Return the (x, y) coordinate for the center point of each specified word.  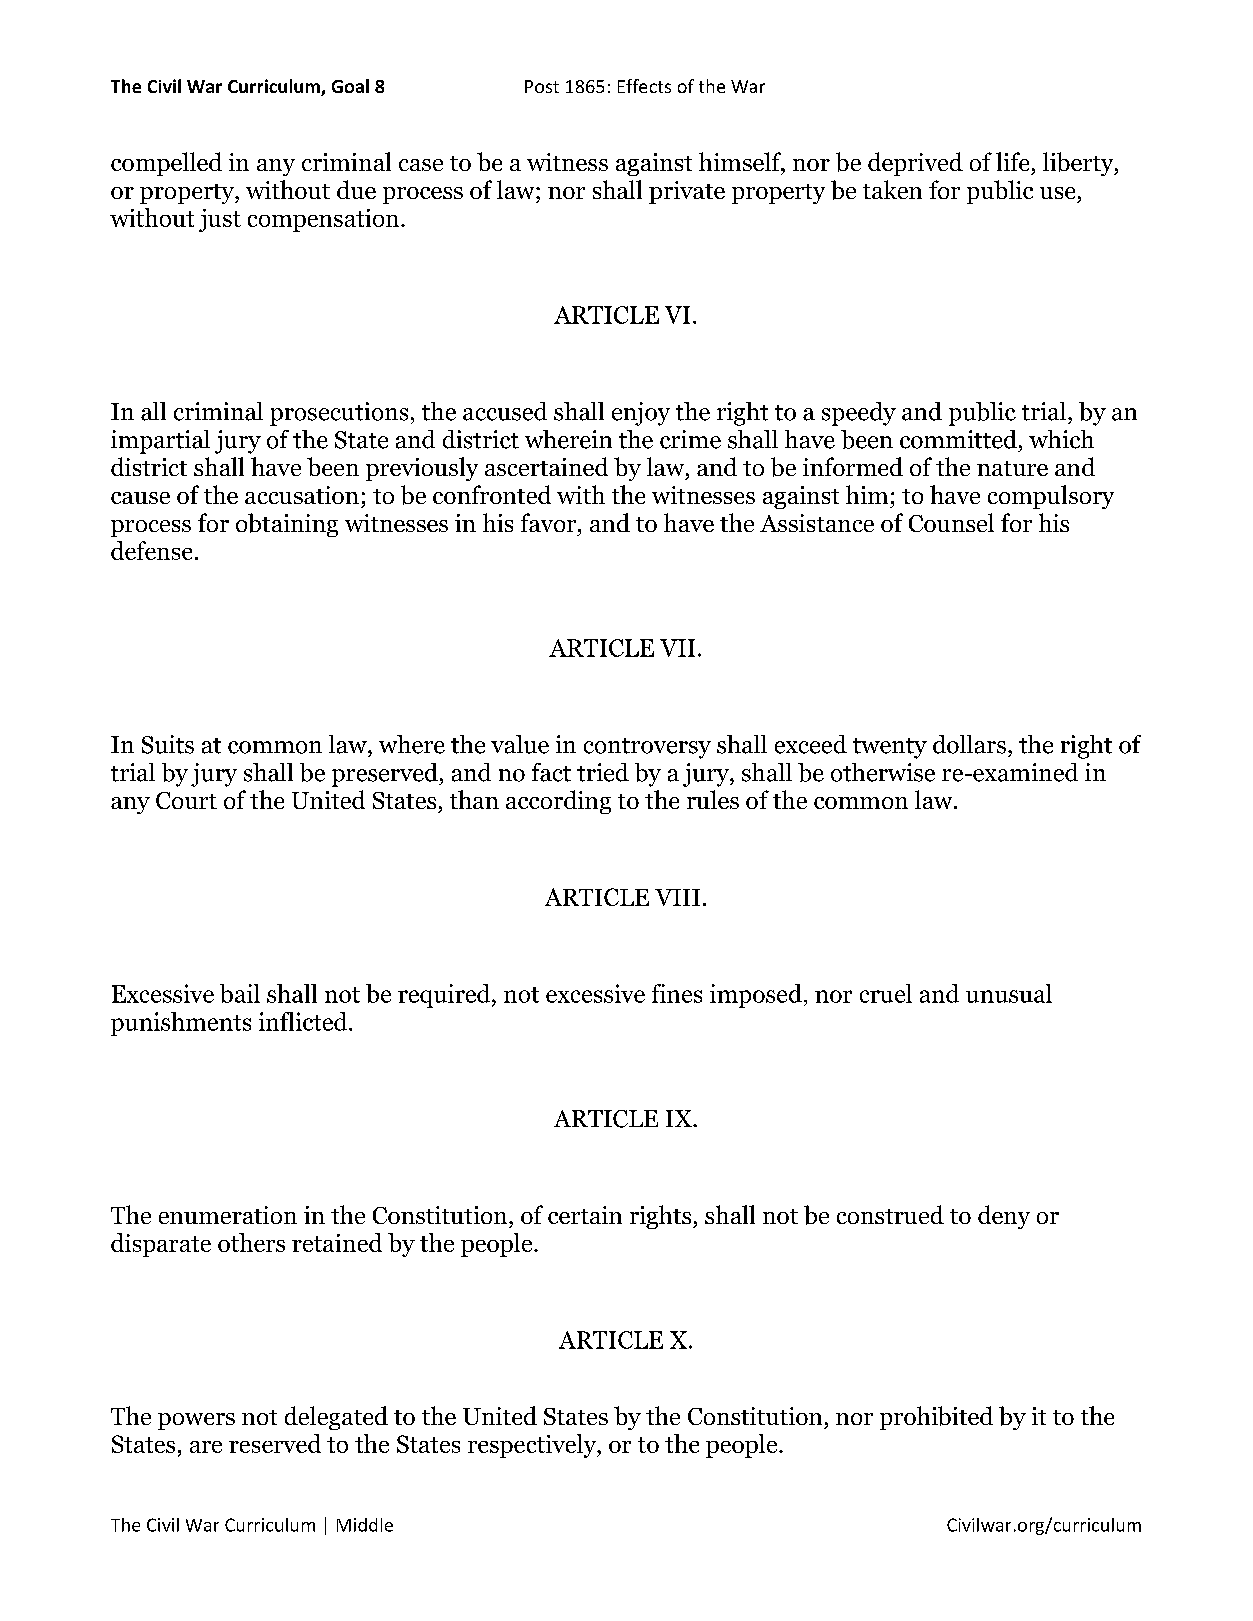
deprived (915, 164)
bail (240, 993)
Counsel (951, 522)
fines (677, 993)
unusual (1009, 993)
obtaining (287, 525)
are (206, 1447)
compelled (166, 164)
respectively (533, 1446)
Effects (644, 86)
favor (550, 522)
